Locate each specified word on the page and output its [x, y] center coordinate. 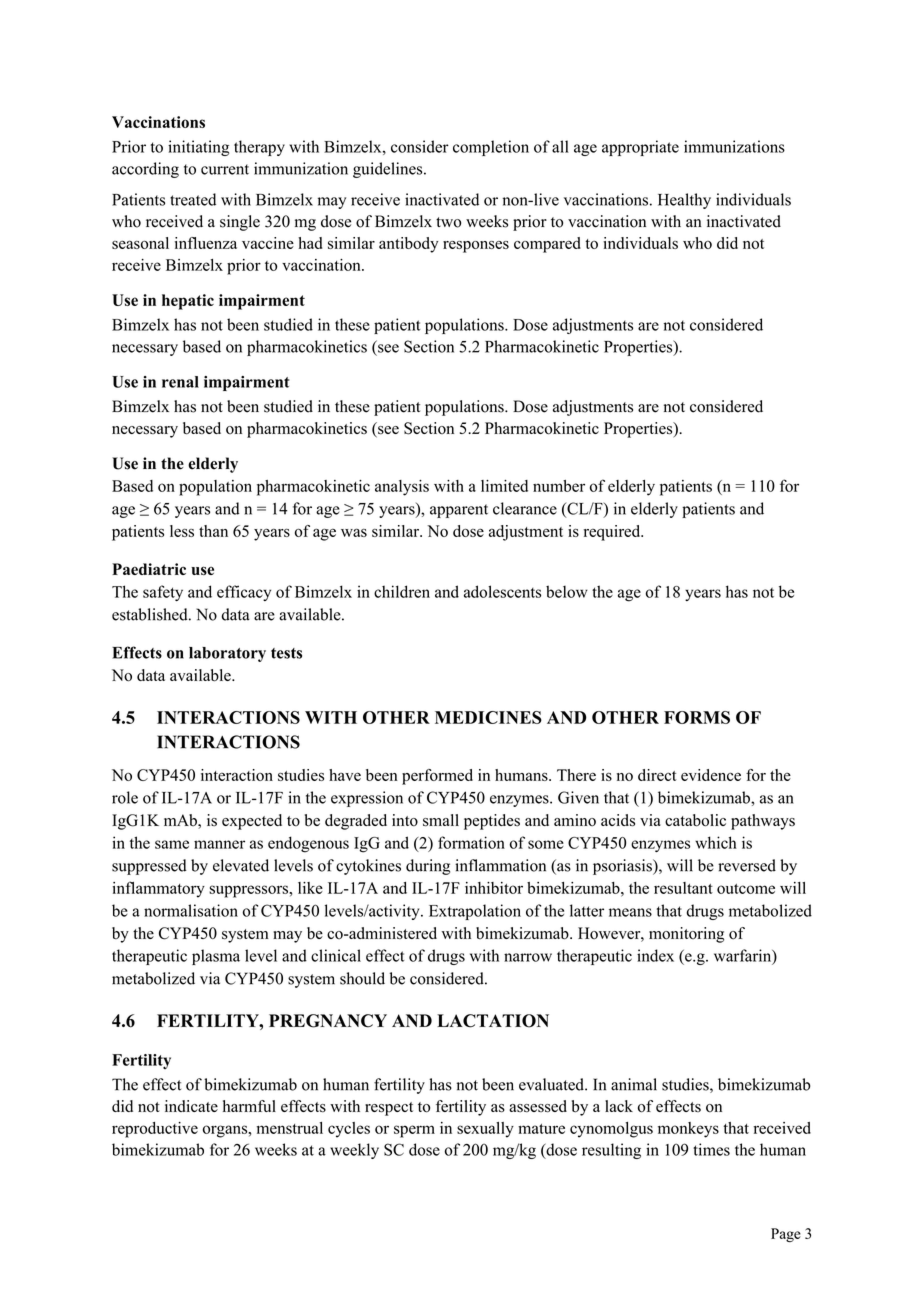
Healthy [684, 201]
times [711, 1149]
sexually [485, 1130]
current [225, 169]
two [448, 222]
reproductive [155, 1130]
